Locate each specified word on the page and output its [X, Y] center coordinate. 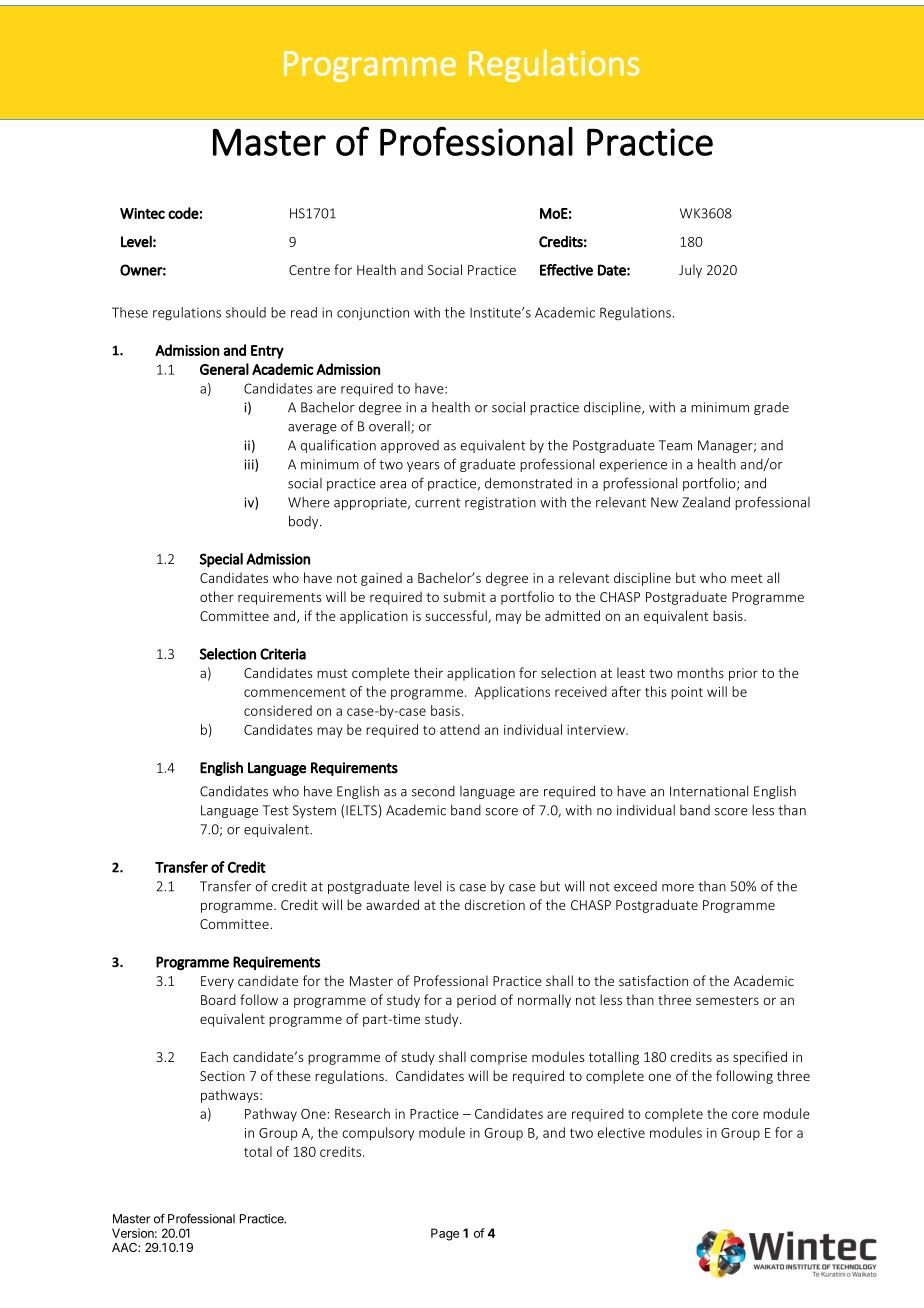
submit [464, 596]
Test [275, 810]
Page [445, 1234]
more [678, 888]
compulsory [378, 1134]
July [690, 271]
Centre [309, 270]
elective [621, 1132]
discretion [495, 904]
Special [221, 560]
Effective [566, 270]
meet [747, 578]
